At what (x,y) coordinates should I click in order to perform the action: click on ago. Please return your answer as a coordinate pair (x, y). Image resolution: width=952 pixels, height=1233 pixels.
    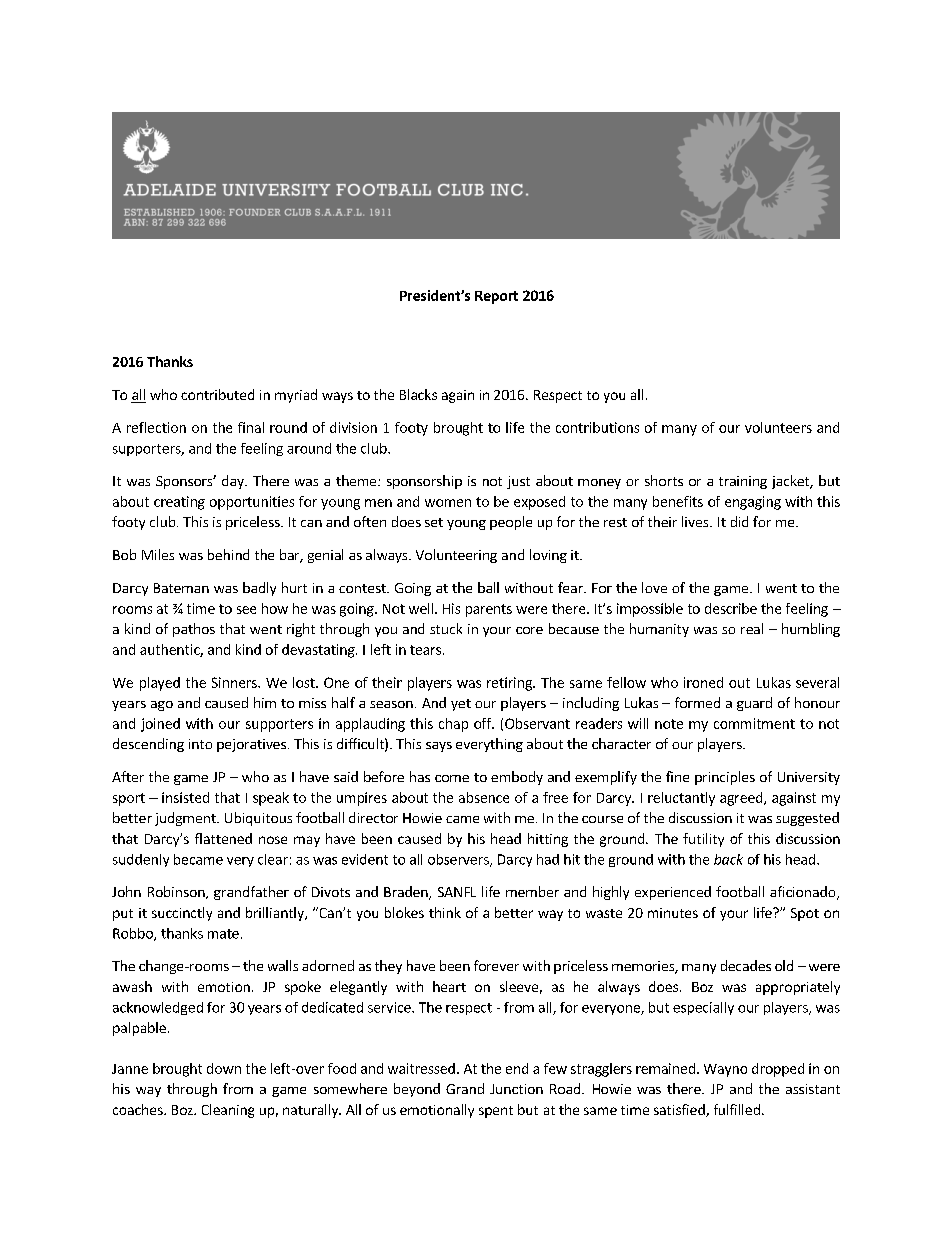
    Looking at the image, I should click on (162, 706).
